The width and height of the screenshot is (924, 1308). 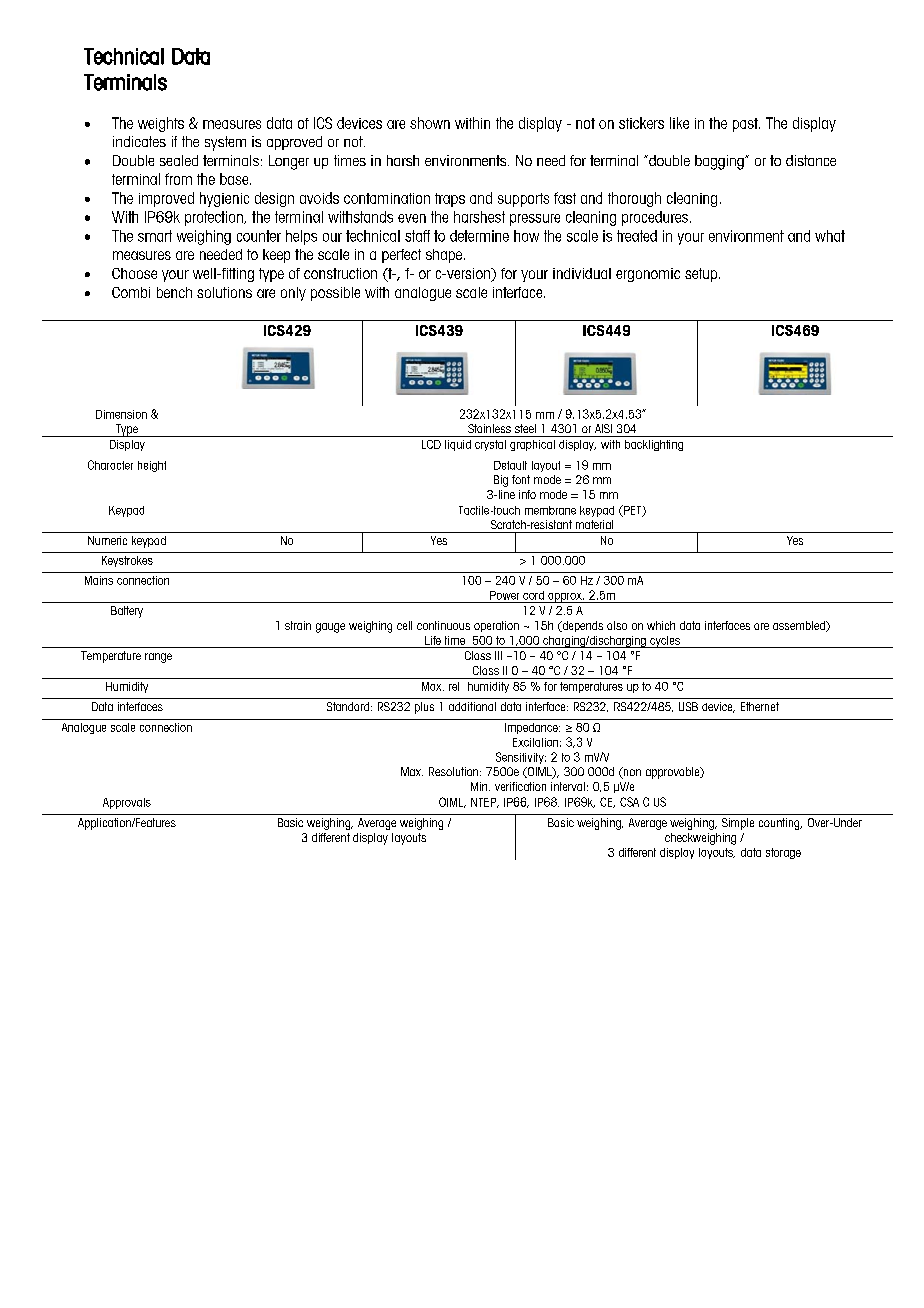 What do you see at coordinates (746, 125) in the screenshot?
I see `past` at bounding box center [746, 125].
